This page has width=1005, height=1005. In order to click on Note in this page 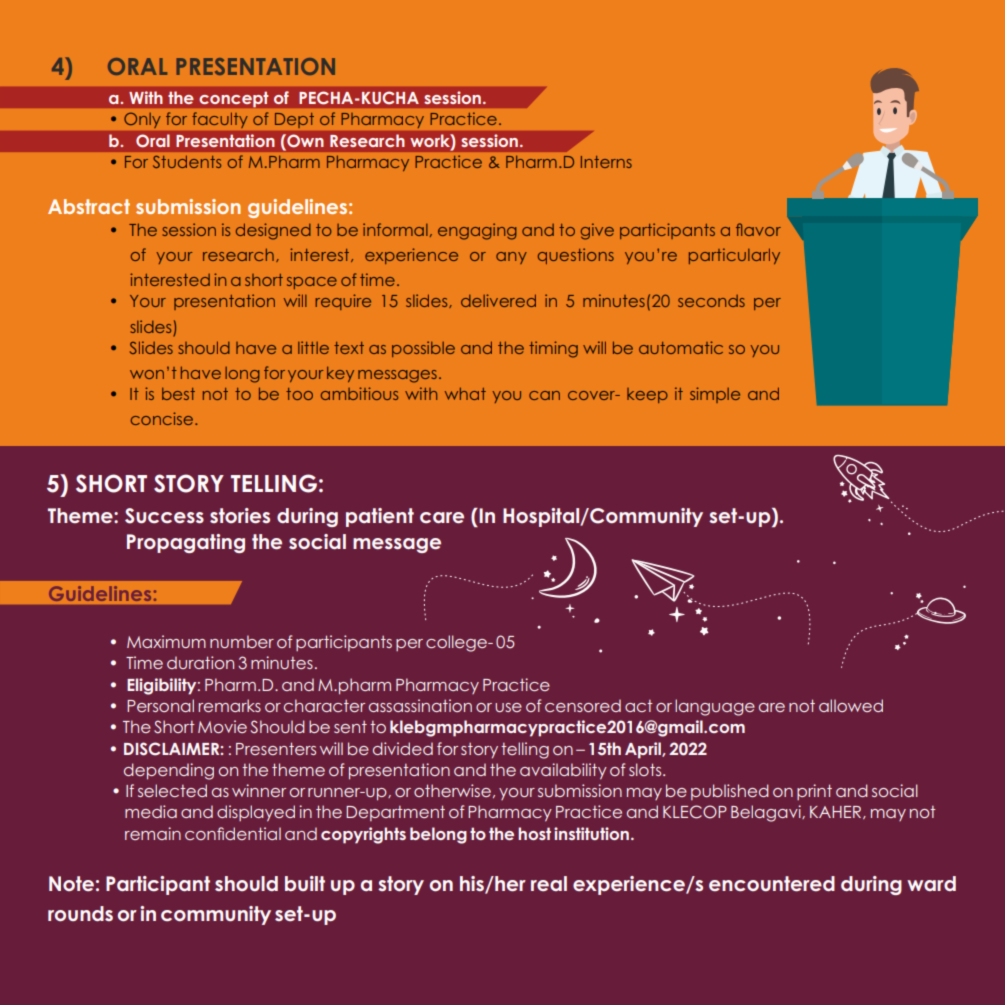, I will do `click(71, 883)`.
